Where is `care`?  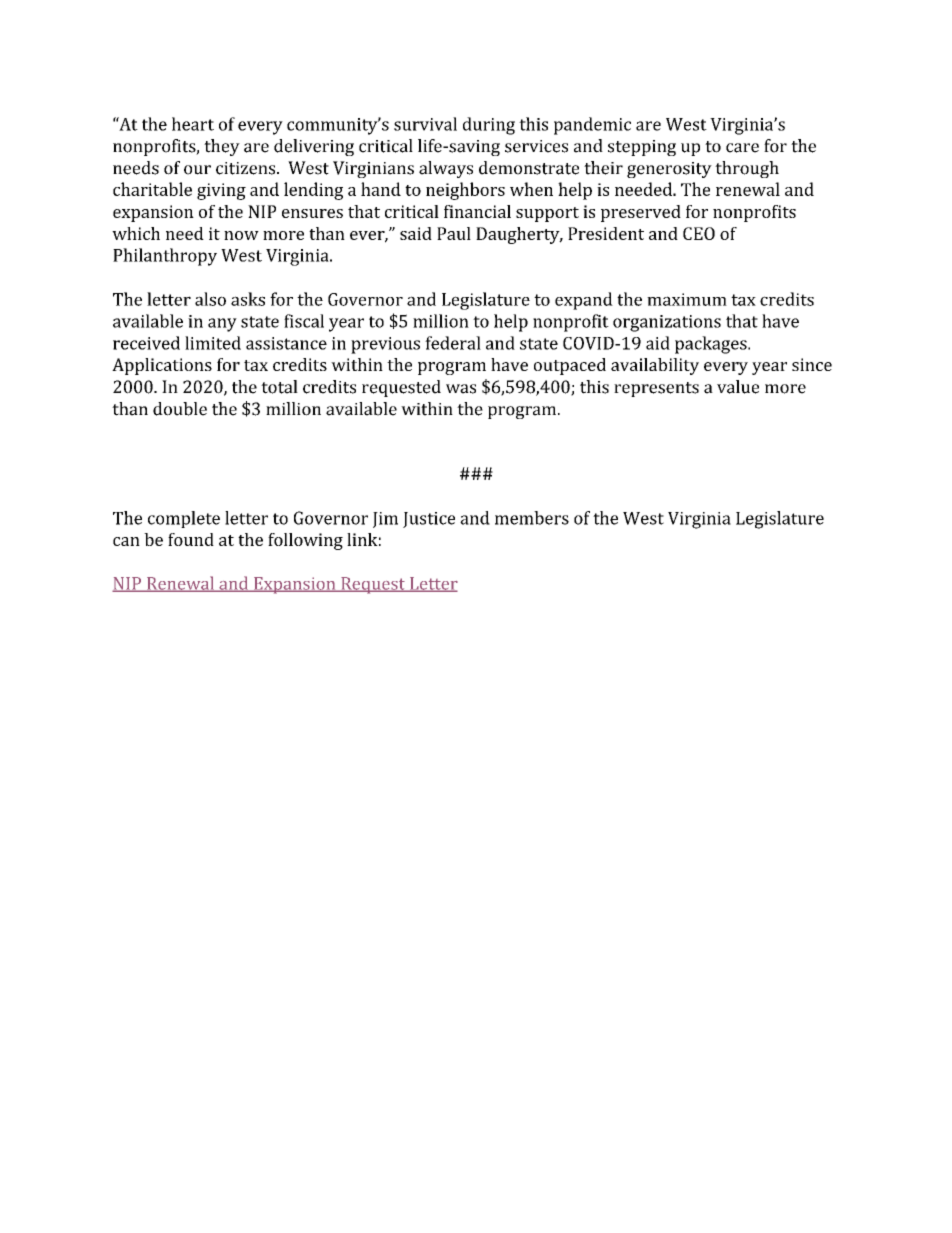
care is located at coordinates (742, 148).
